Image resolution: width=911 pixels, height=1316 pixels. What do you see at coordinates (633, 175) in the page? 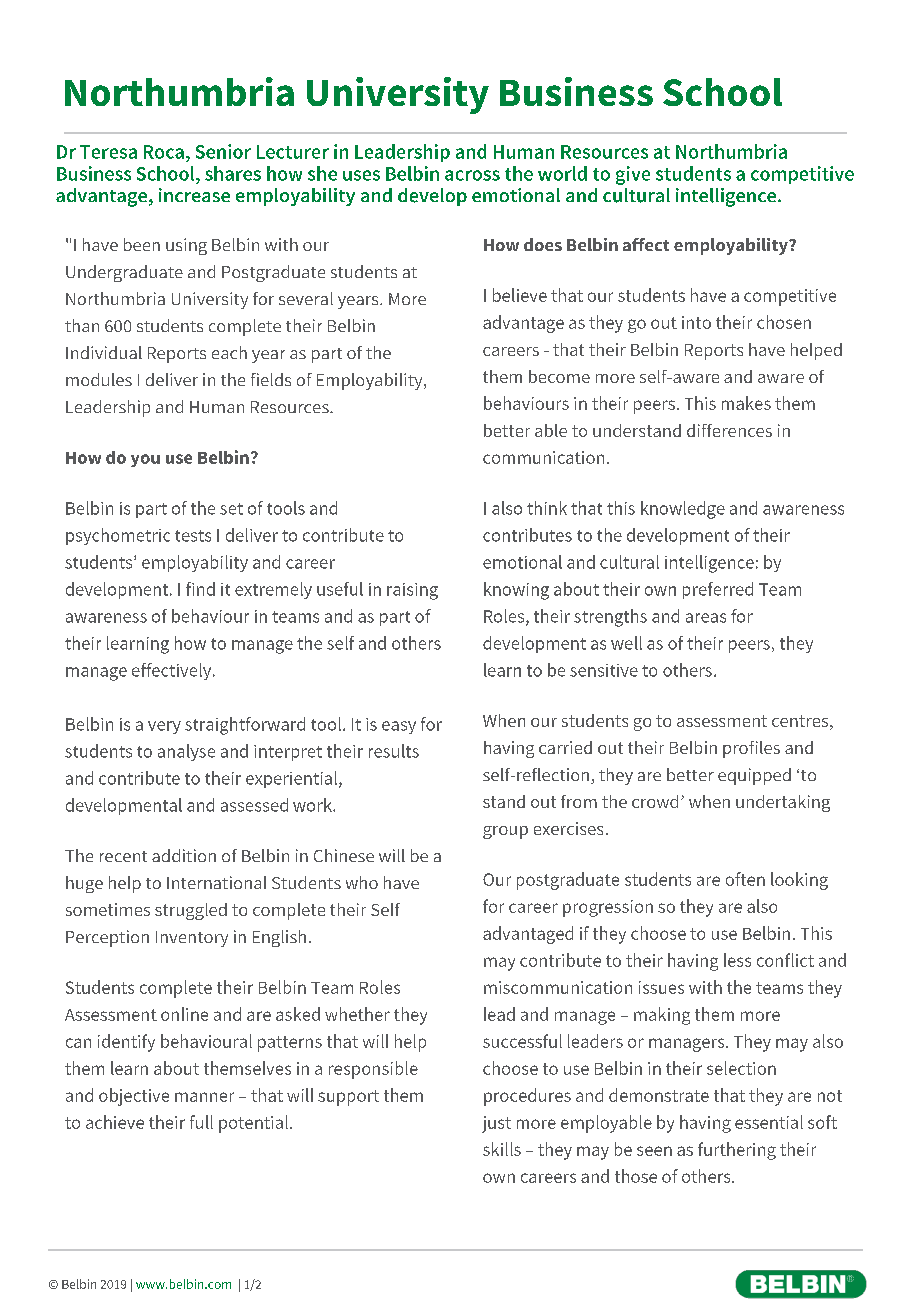
I see `give` at bounding box center [633, 175].
